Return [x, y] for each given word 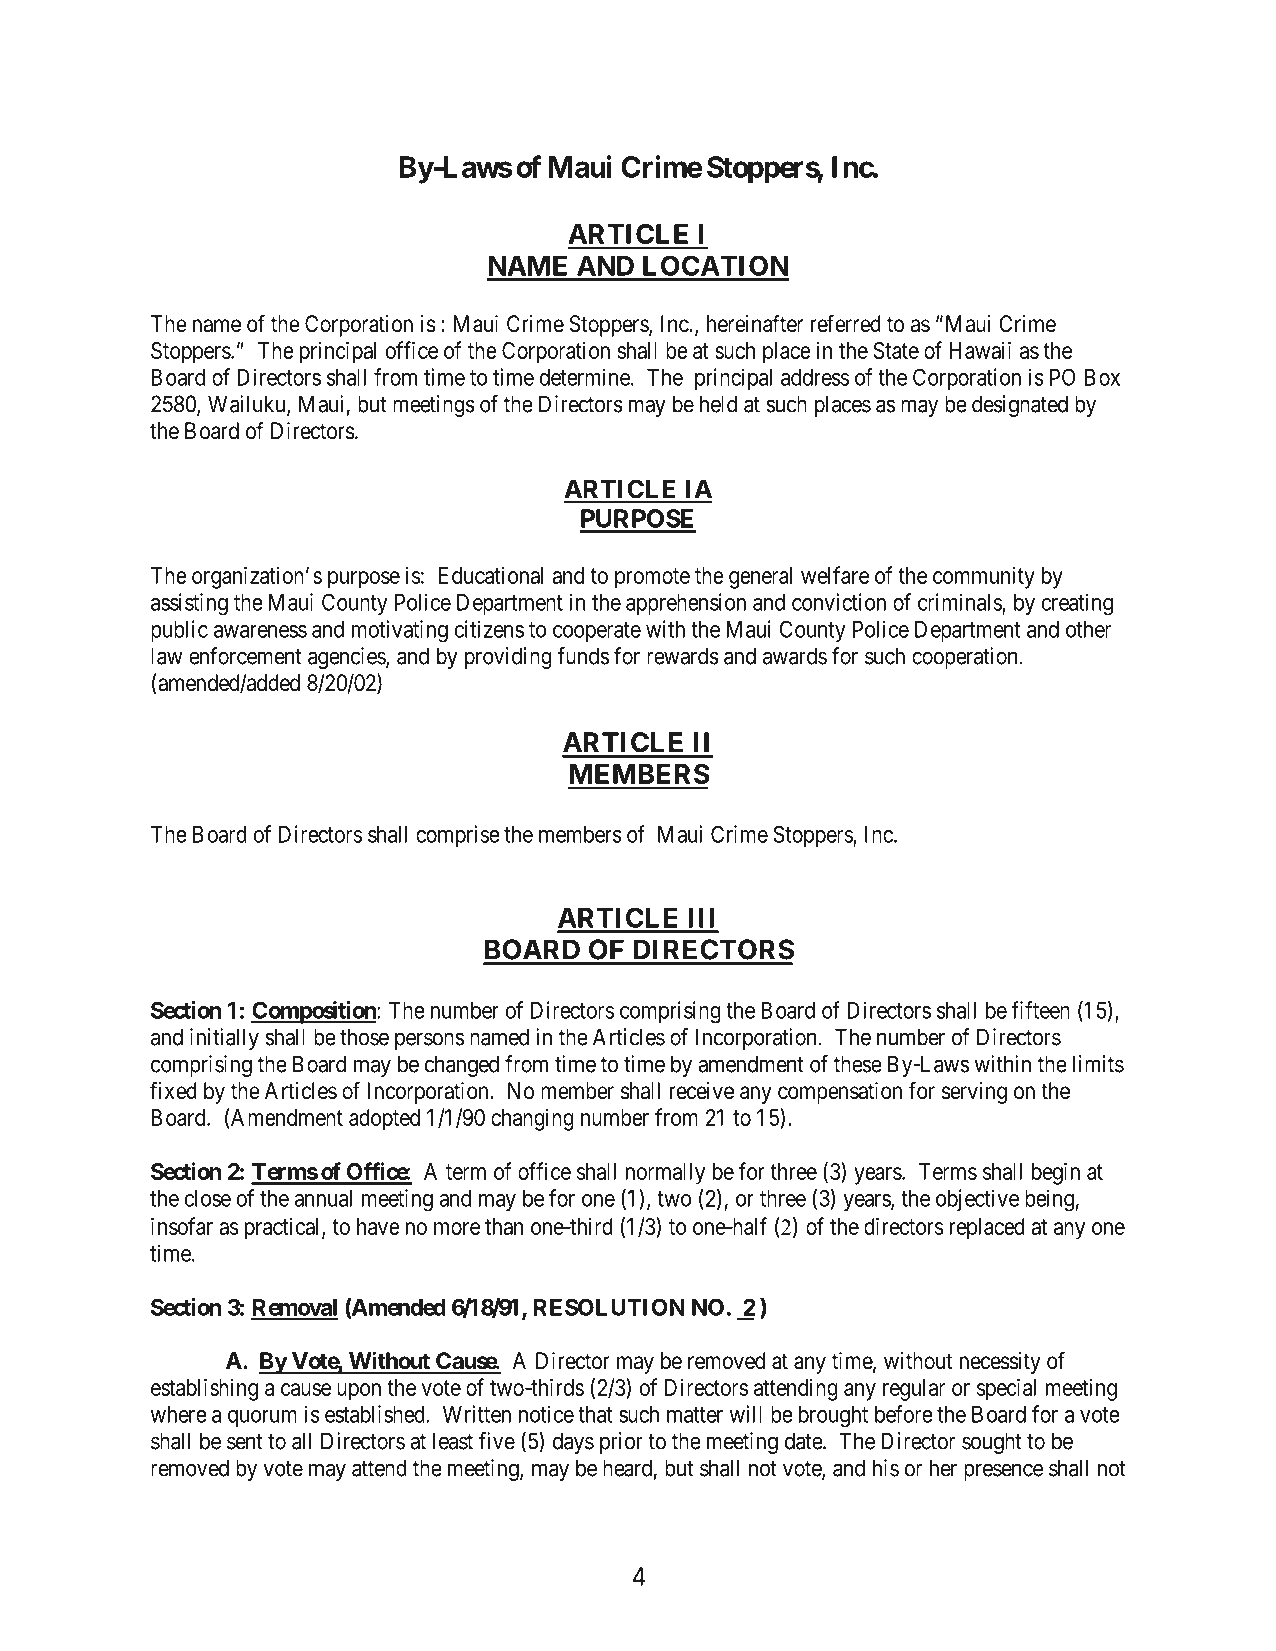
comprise [458, 836]
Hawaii [980, 350]
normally [665, 1174]
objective [977, 1200]
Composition [314, 1012]
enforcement [245, 656]
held [718, 404]
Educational [491, 575]
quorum [262, 1418]
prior [621, 1443]
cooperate [597, 632]
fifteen [1040, 1010]
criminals [960, 603]
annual [323, 1198]
